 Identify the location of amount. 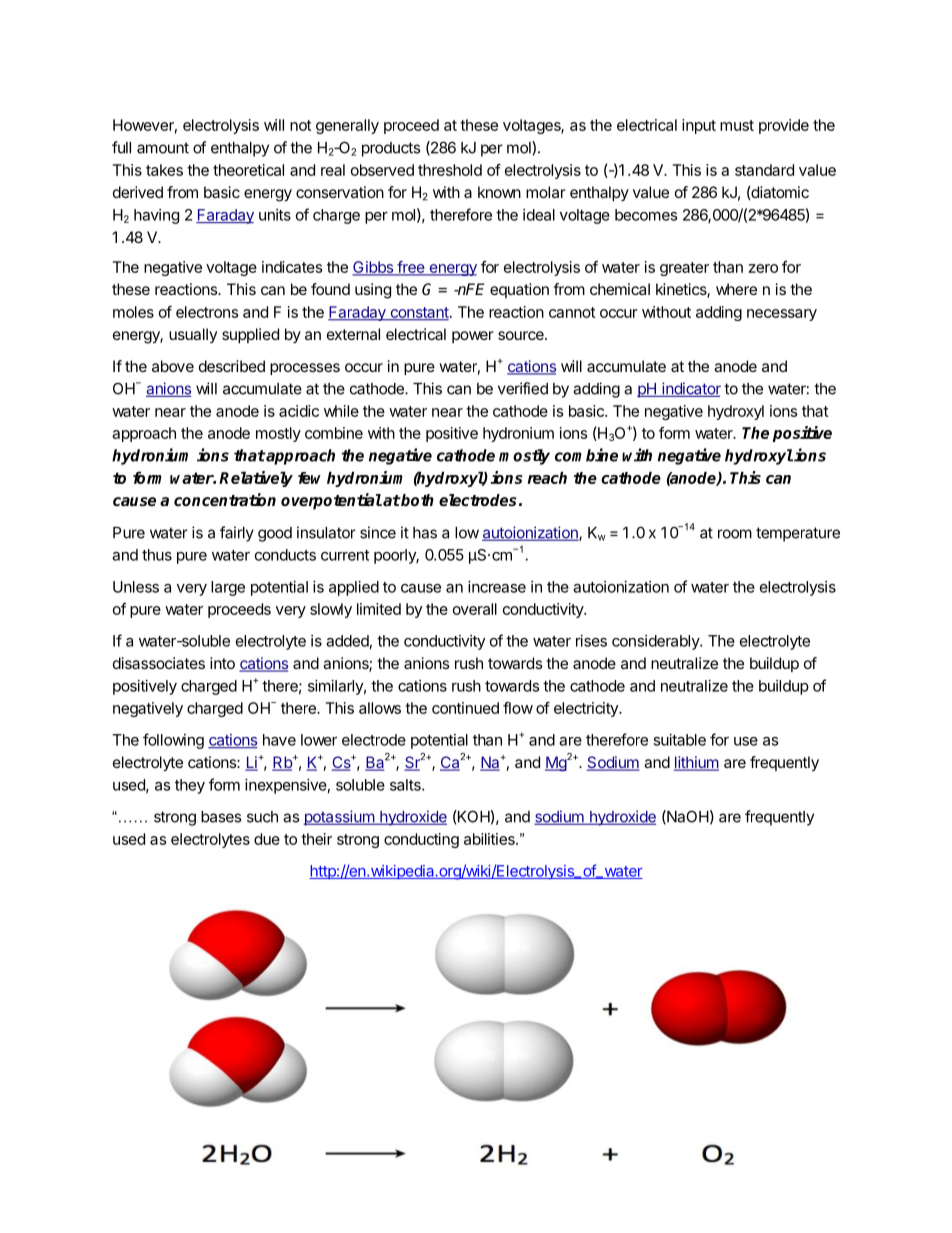
(163, 148).
